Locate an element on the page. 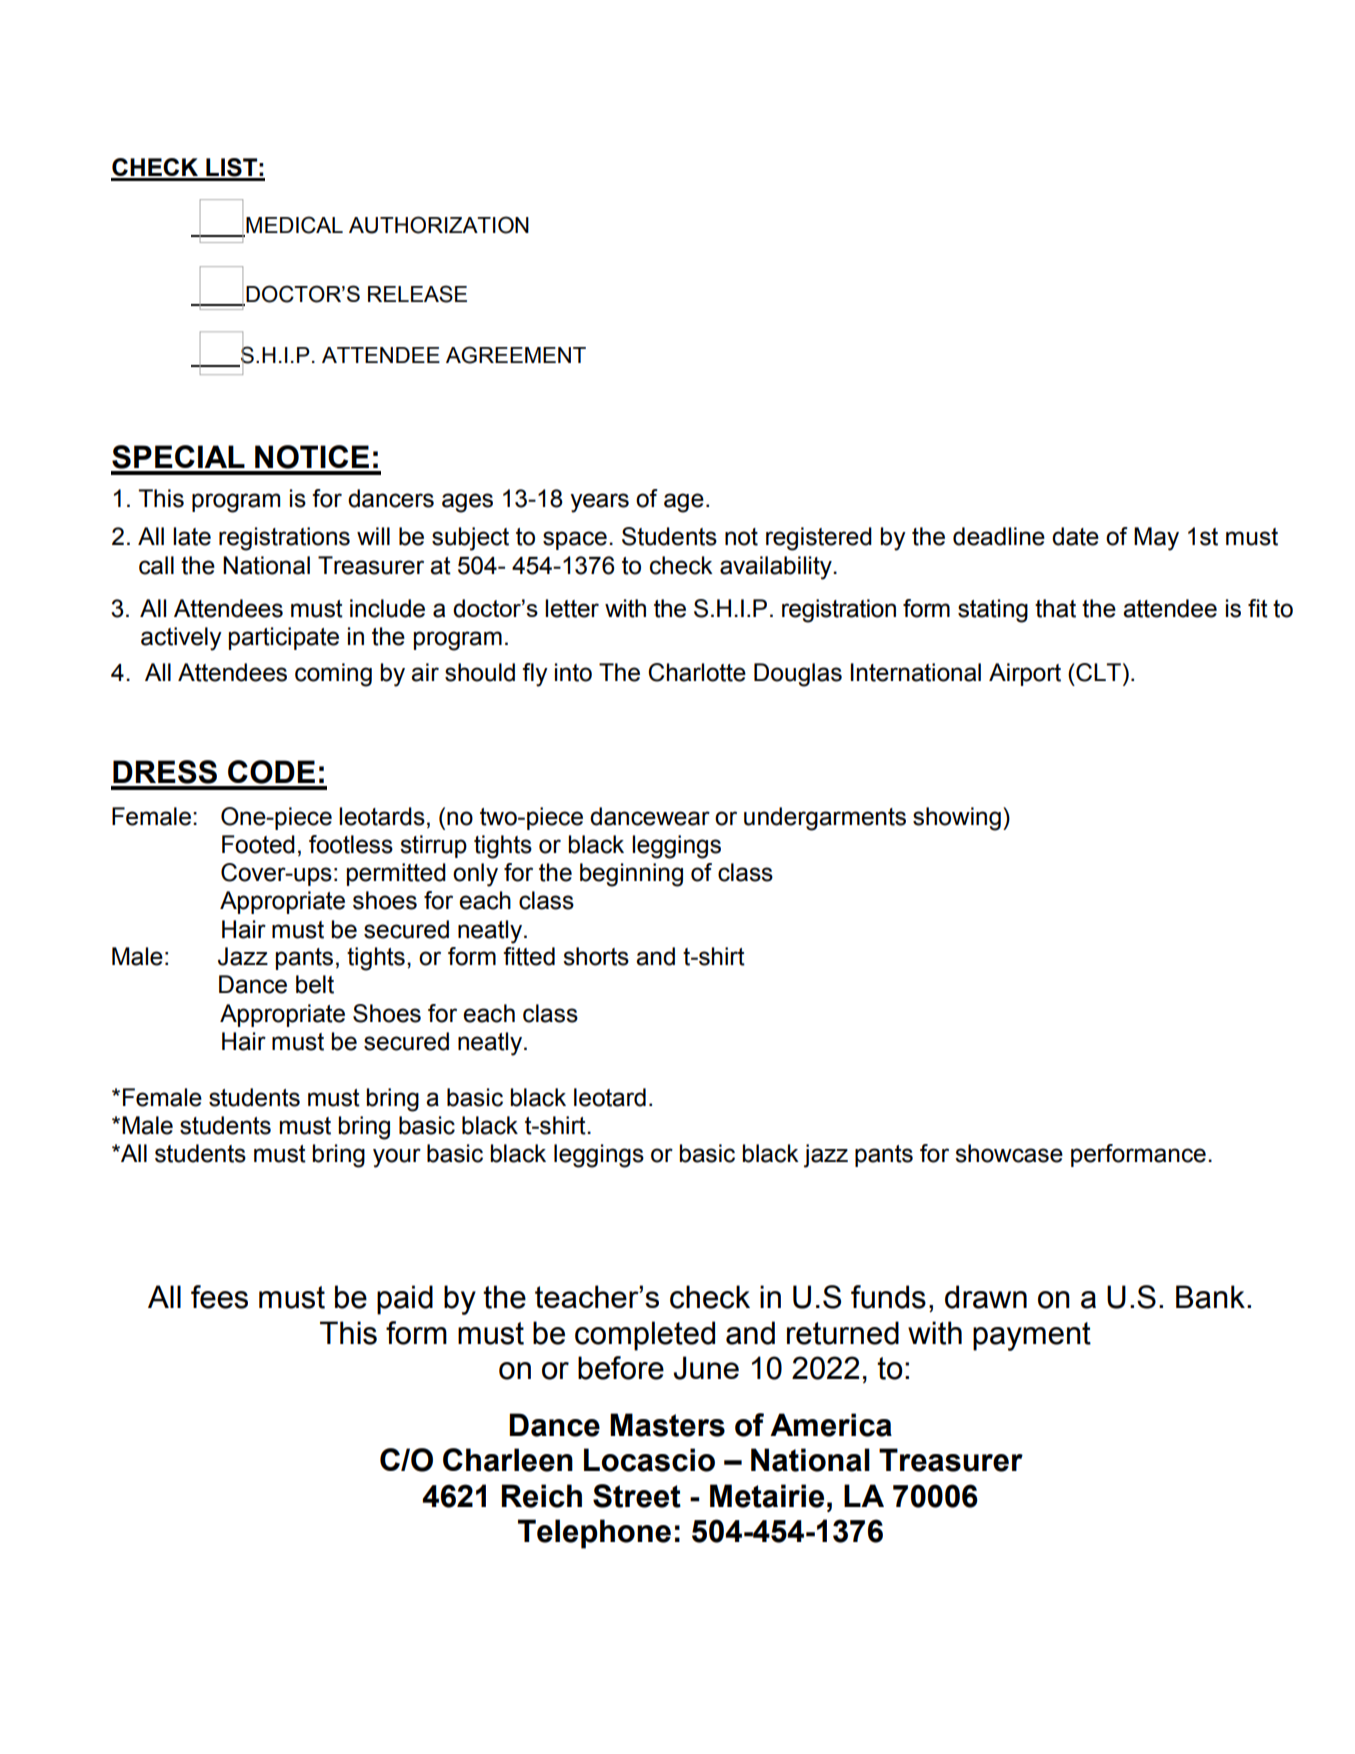 The width and height of the document is (1355, 1754). beginning is located at coordinates (631, 875).
